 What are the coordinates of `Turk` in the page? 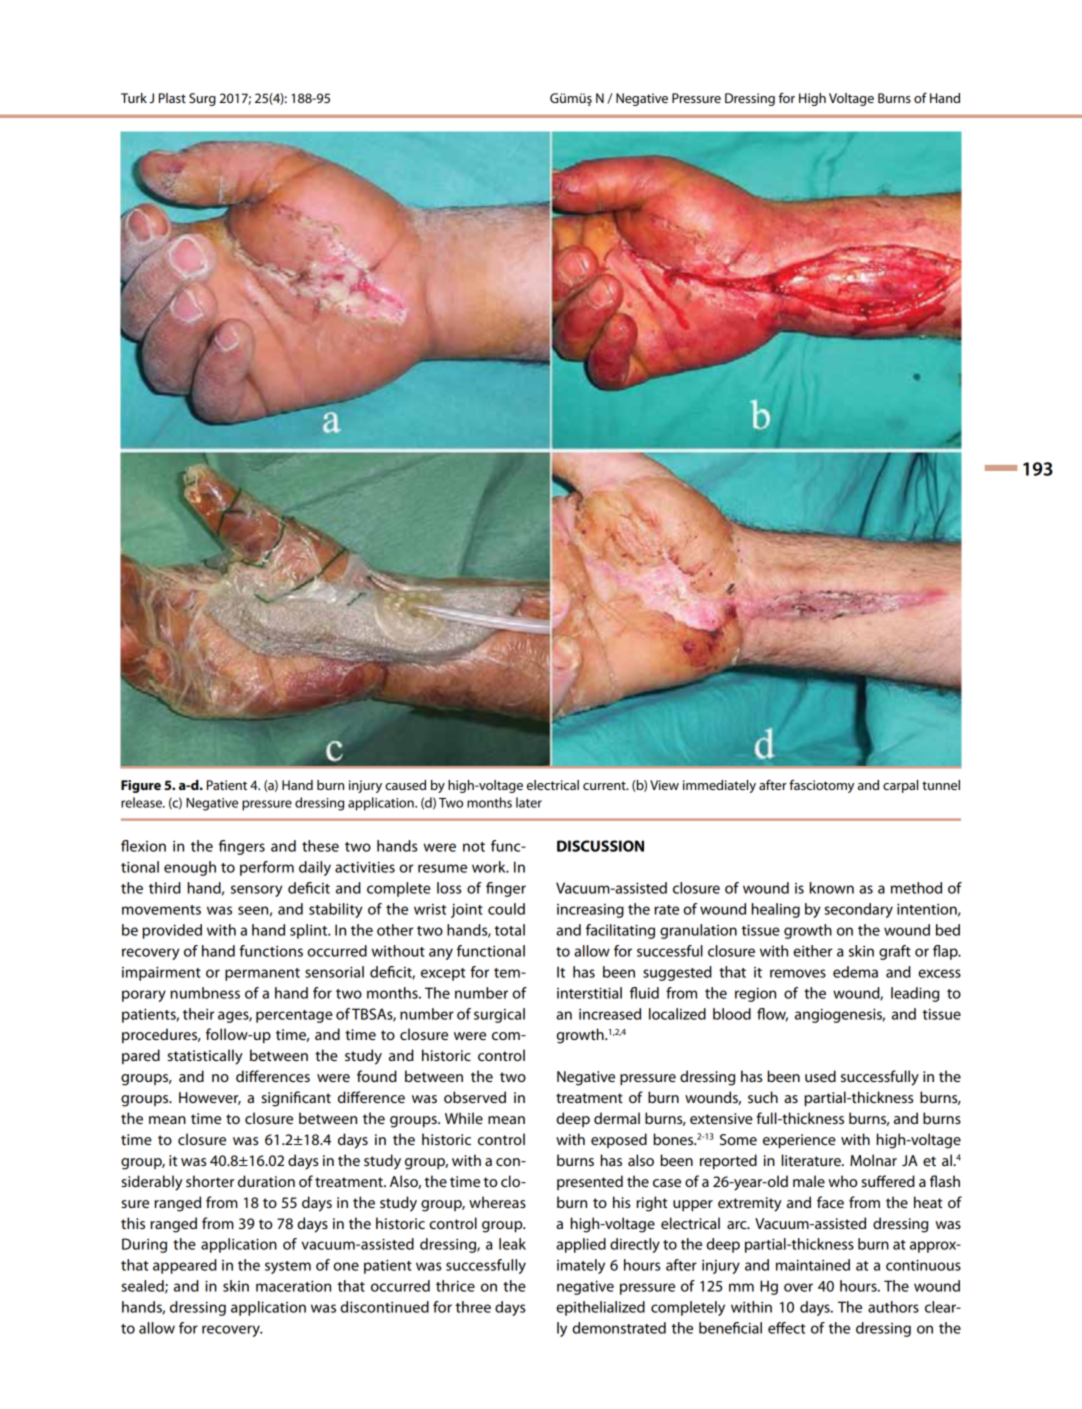 It's located at (134, 98).
